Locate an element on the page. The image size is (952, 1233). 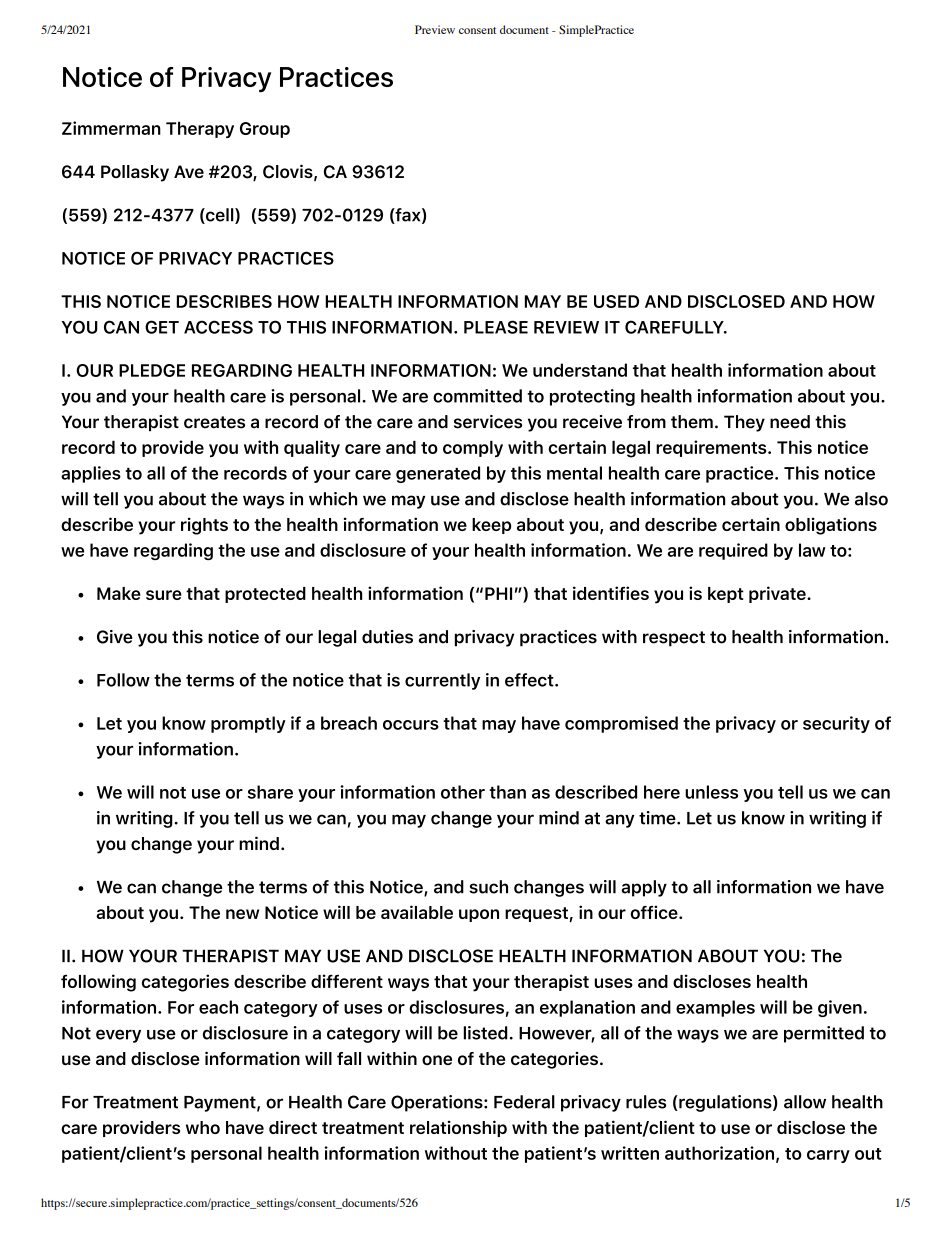
currently is located at coordinates (442, 681).
